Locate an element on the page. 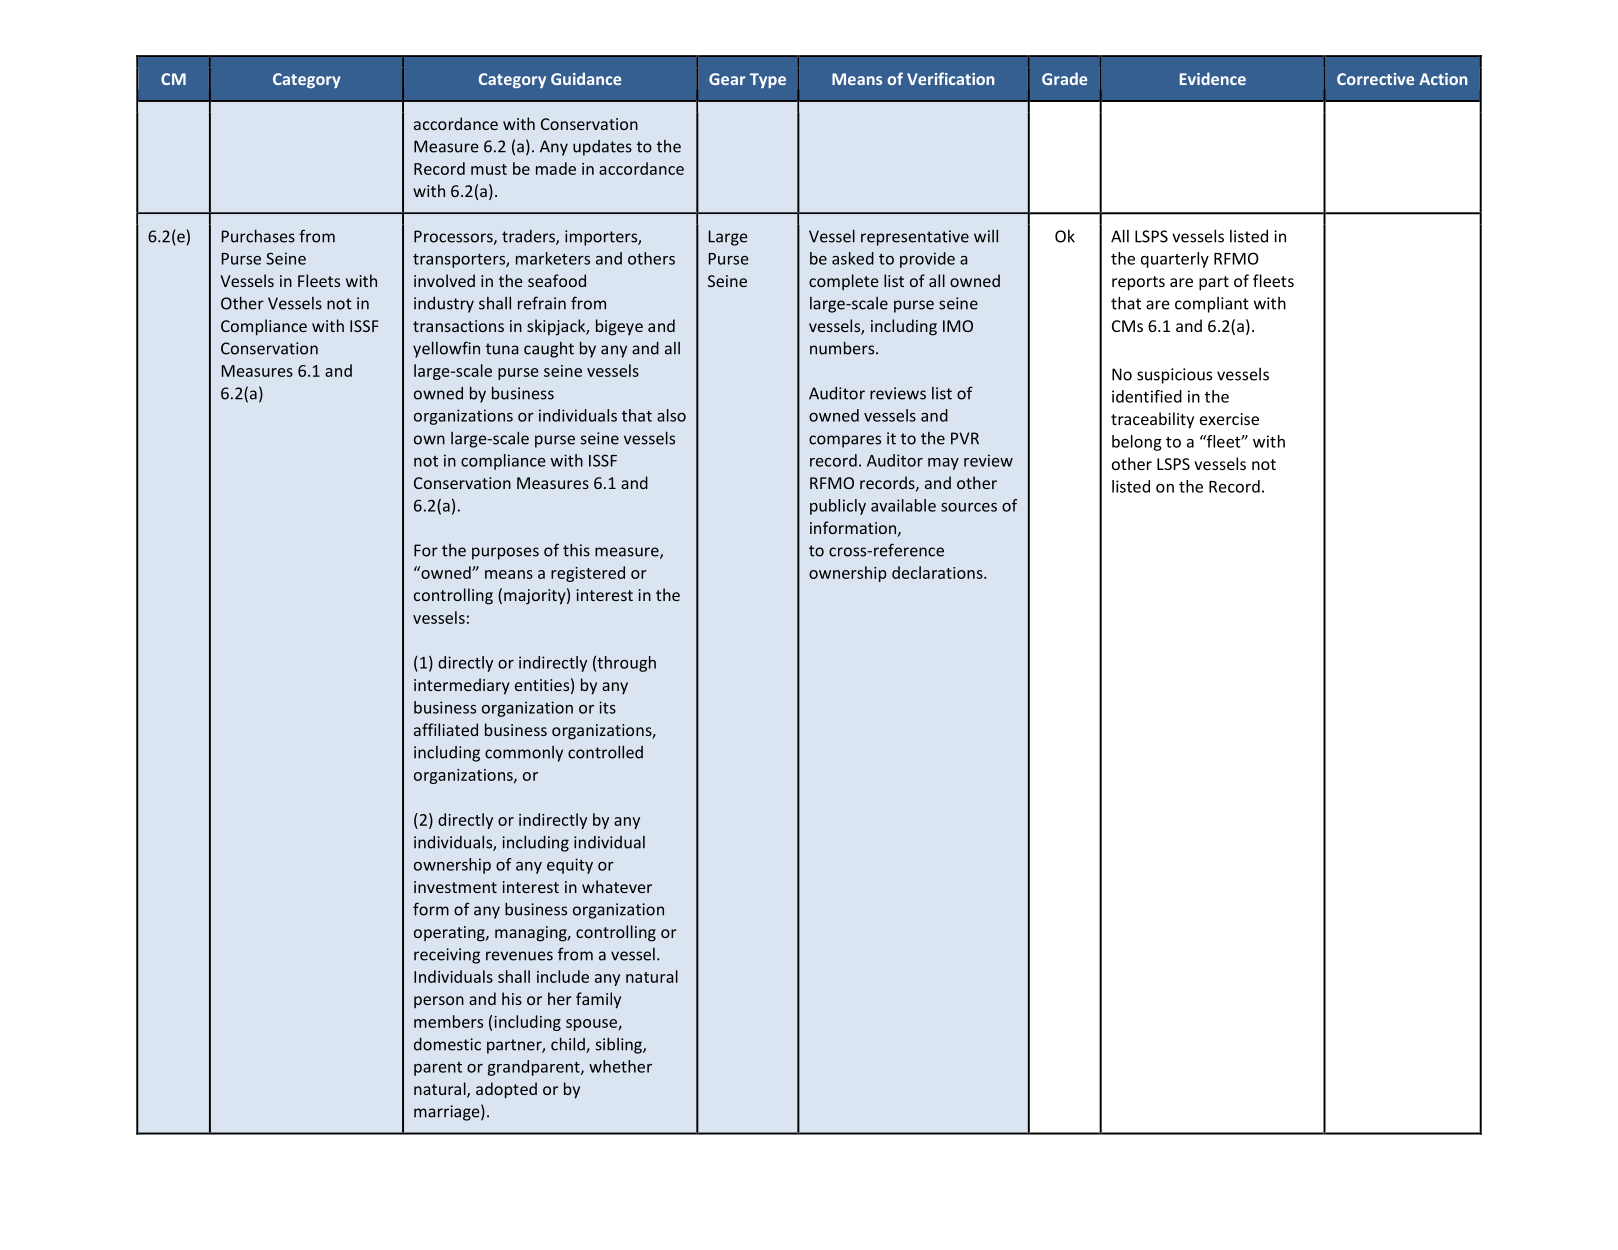  purposes is located at coordinates (505, 553).
